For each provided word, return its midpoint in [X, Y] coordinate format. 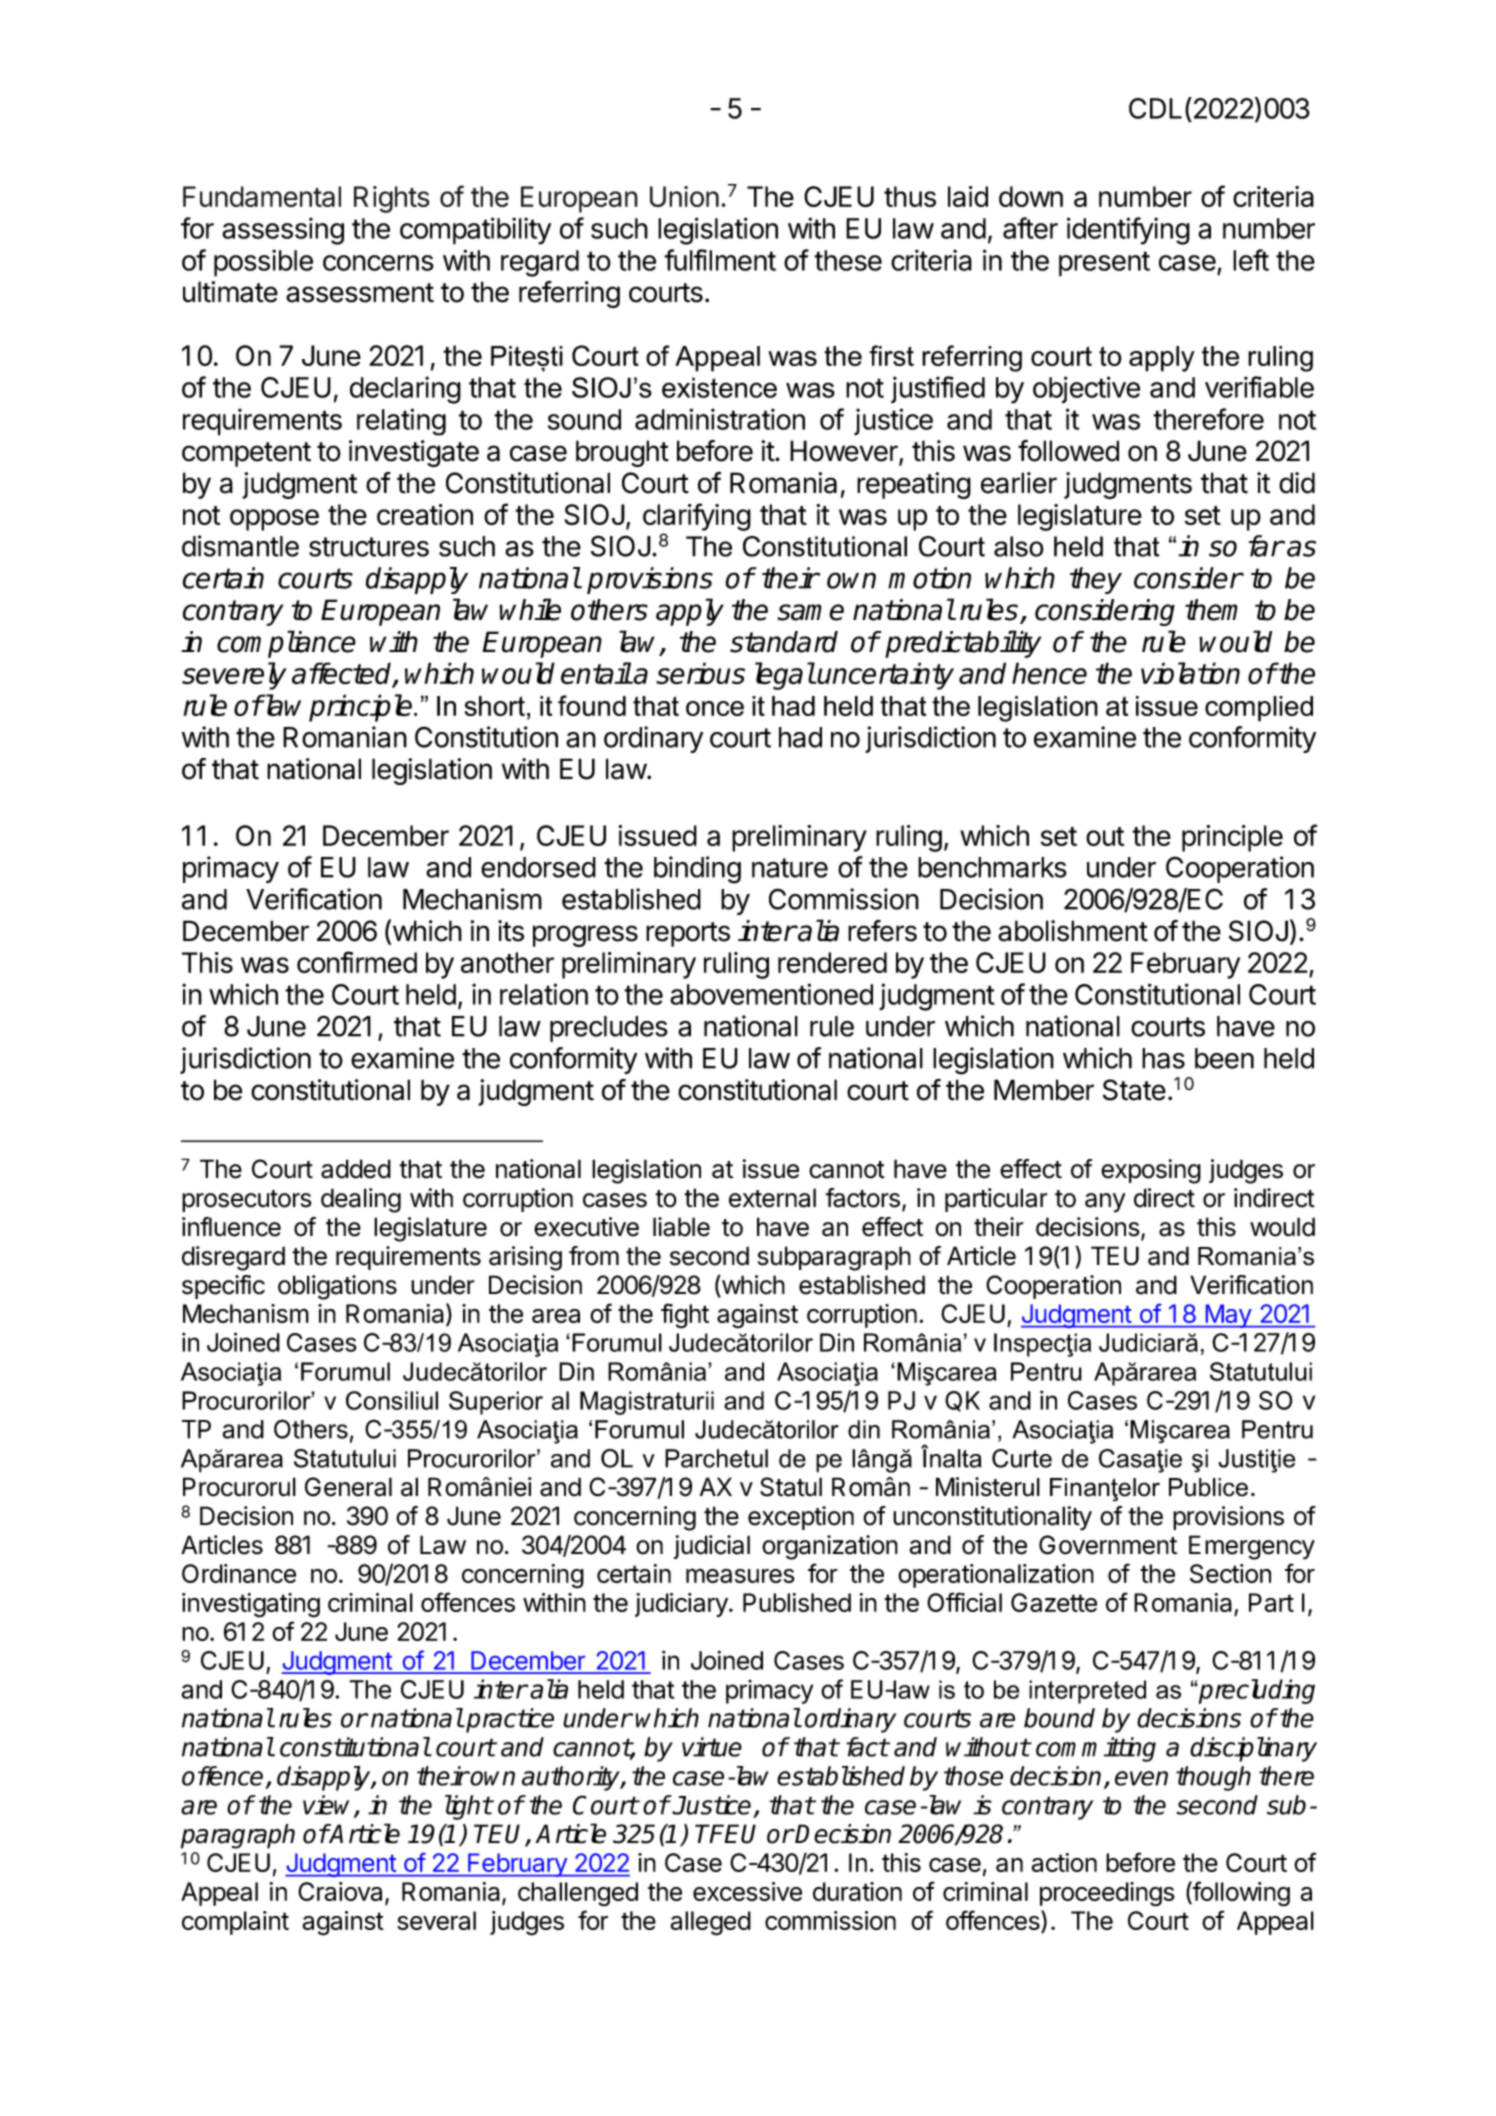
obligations [337, 1287]
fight [685, 1316]
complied [1259, 709]
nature [790, 868]
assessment [360, 293]
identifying [1128, 231]
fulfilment [720, 260]
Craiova [342, 1893]
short [495, 706]
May [1228, 1316]
